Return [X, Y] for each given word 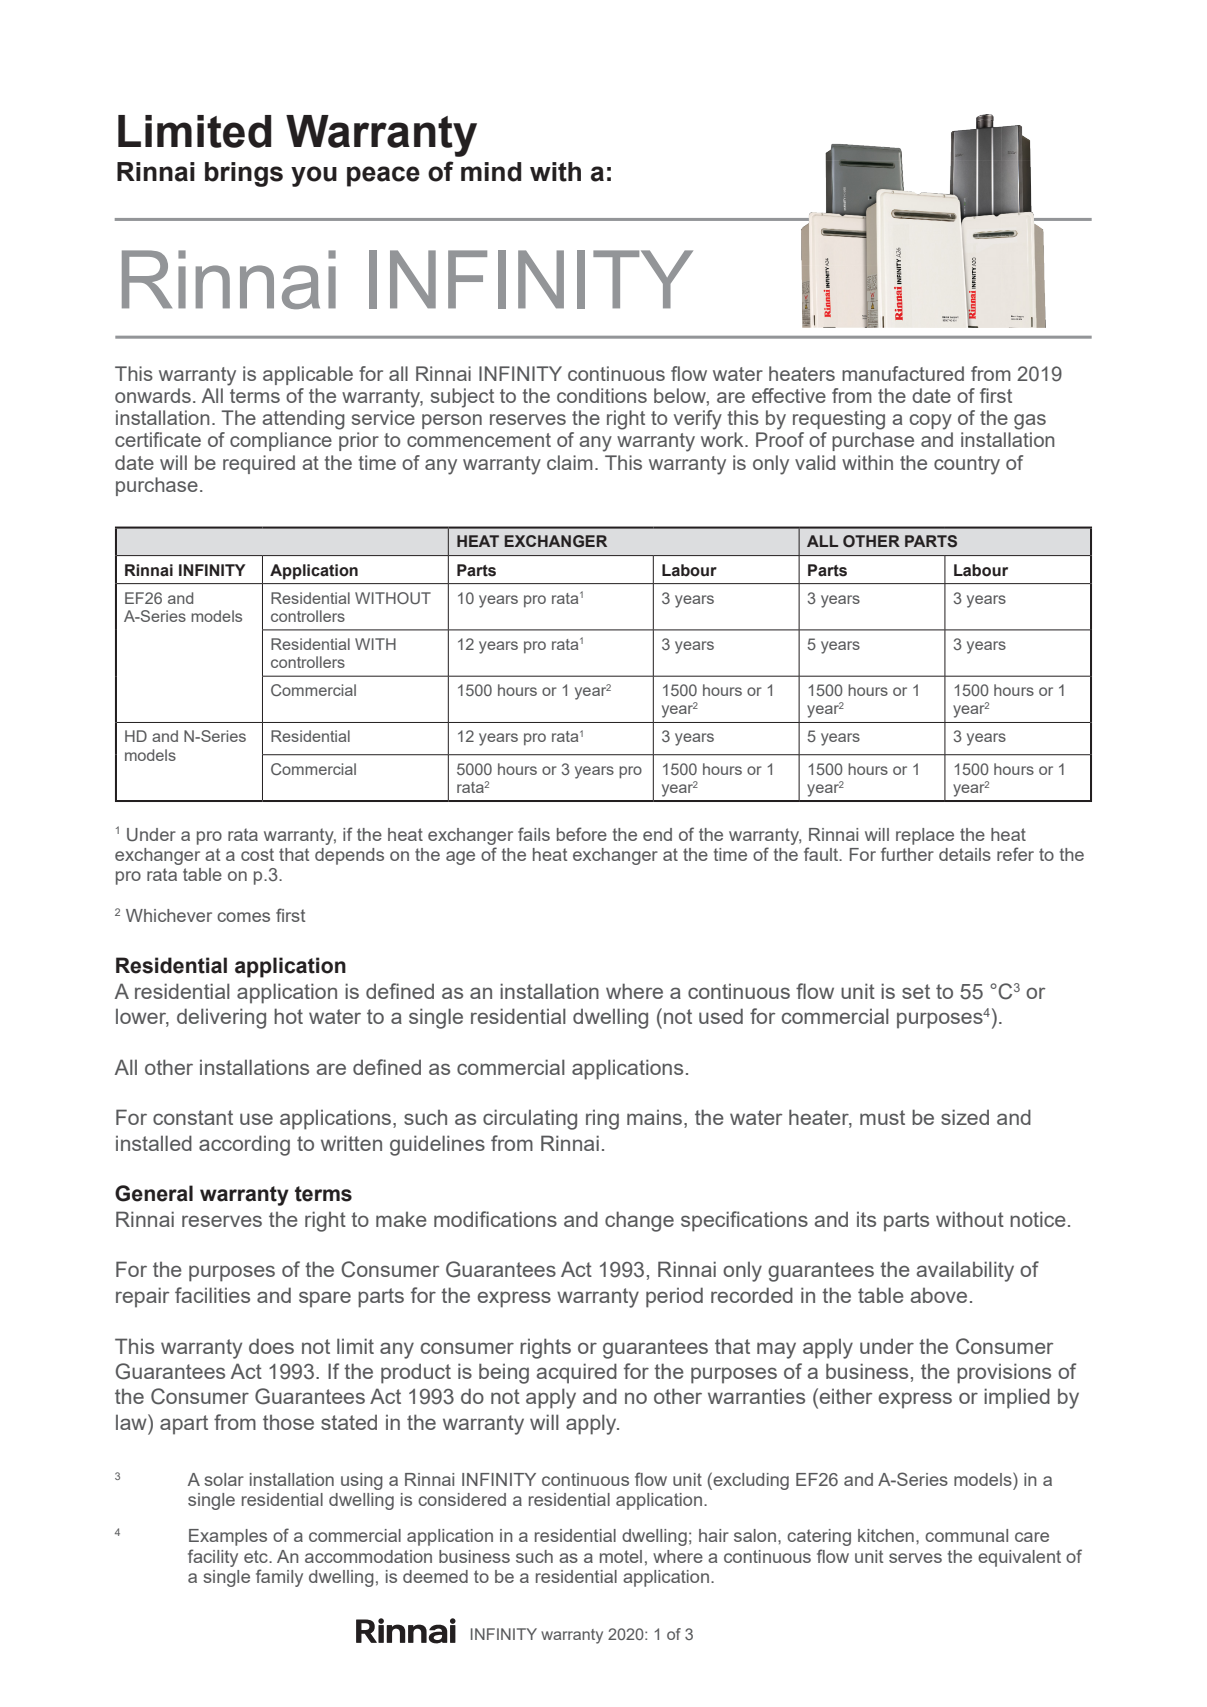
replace [925, 836]
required [259, 464]
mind [491, 172]
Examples [228, 1537]
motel [621, 1556]
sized [965, 1117]
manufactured [903, 373]
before [582, 834]
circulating [530, 1119]
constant [193, 1117]
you [314, 176]
